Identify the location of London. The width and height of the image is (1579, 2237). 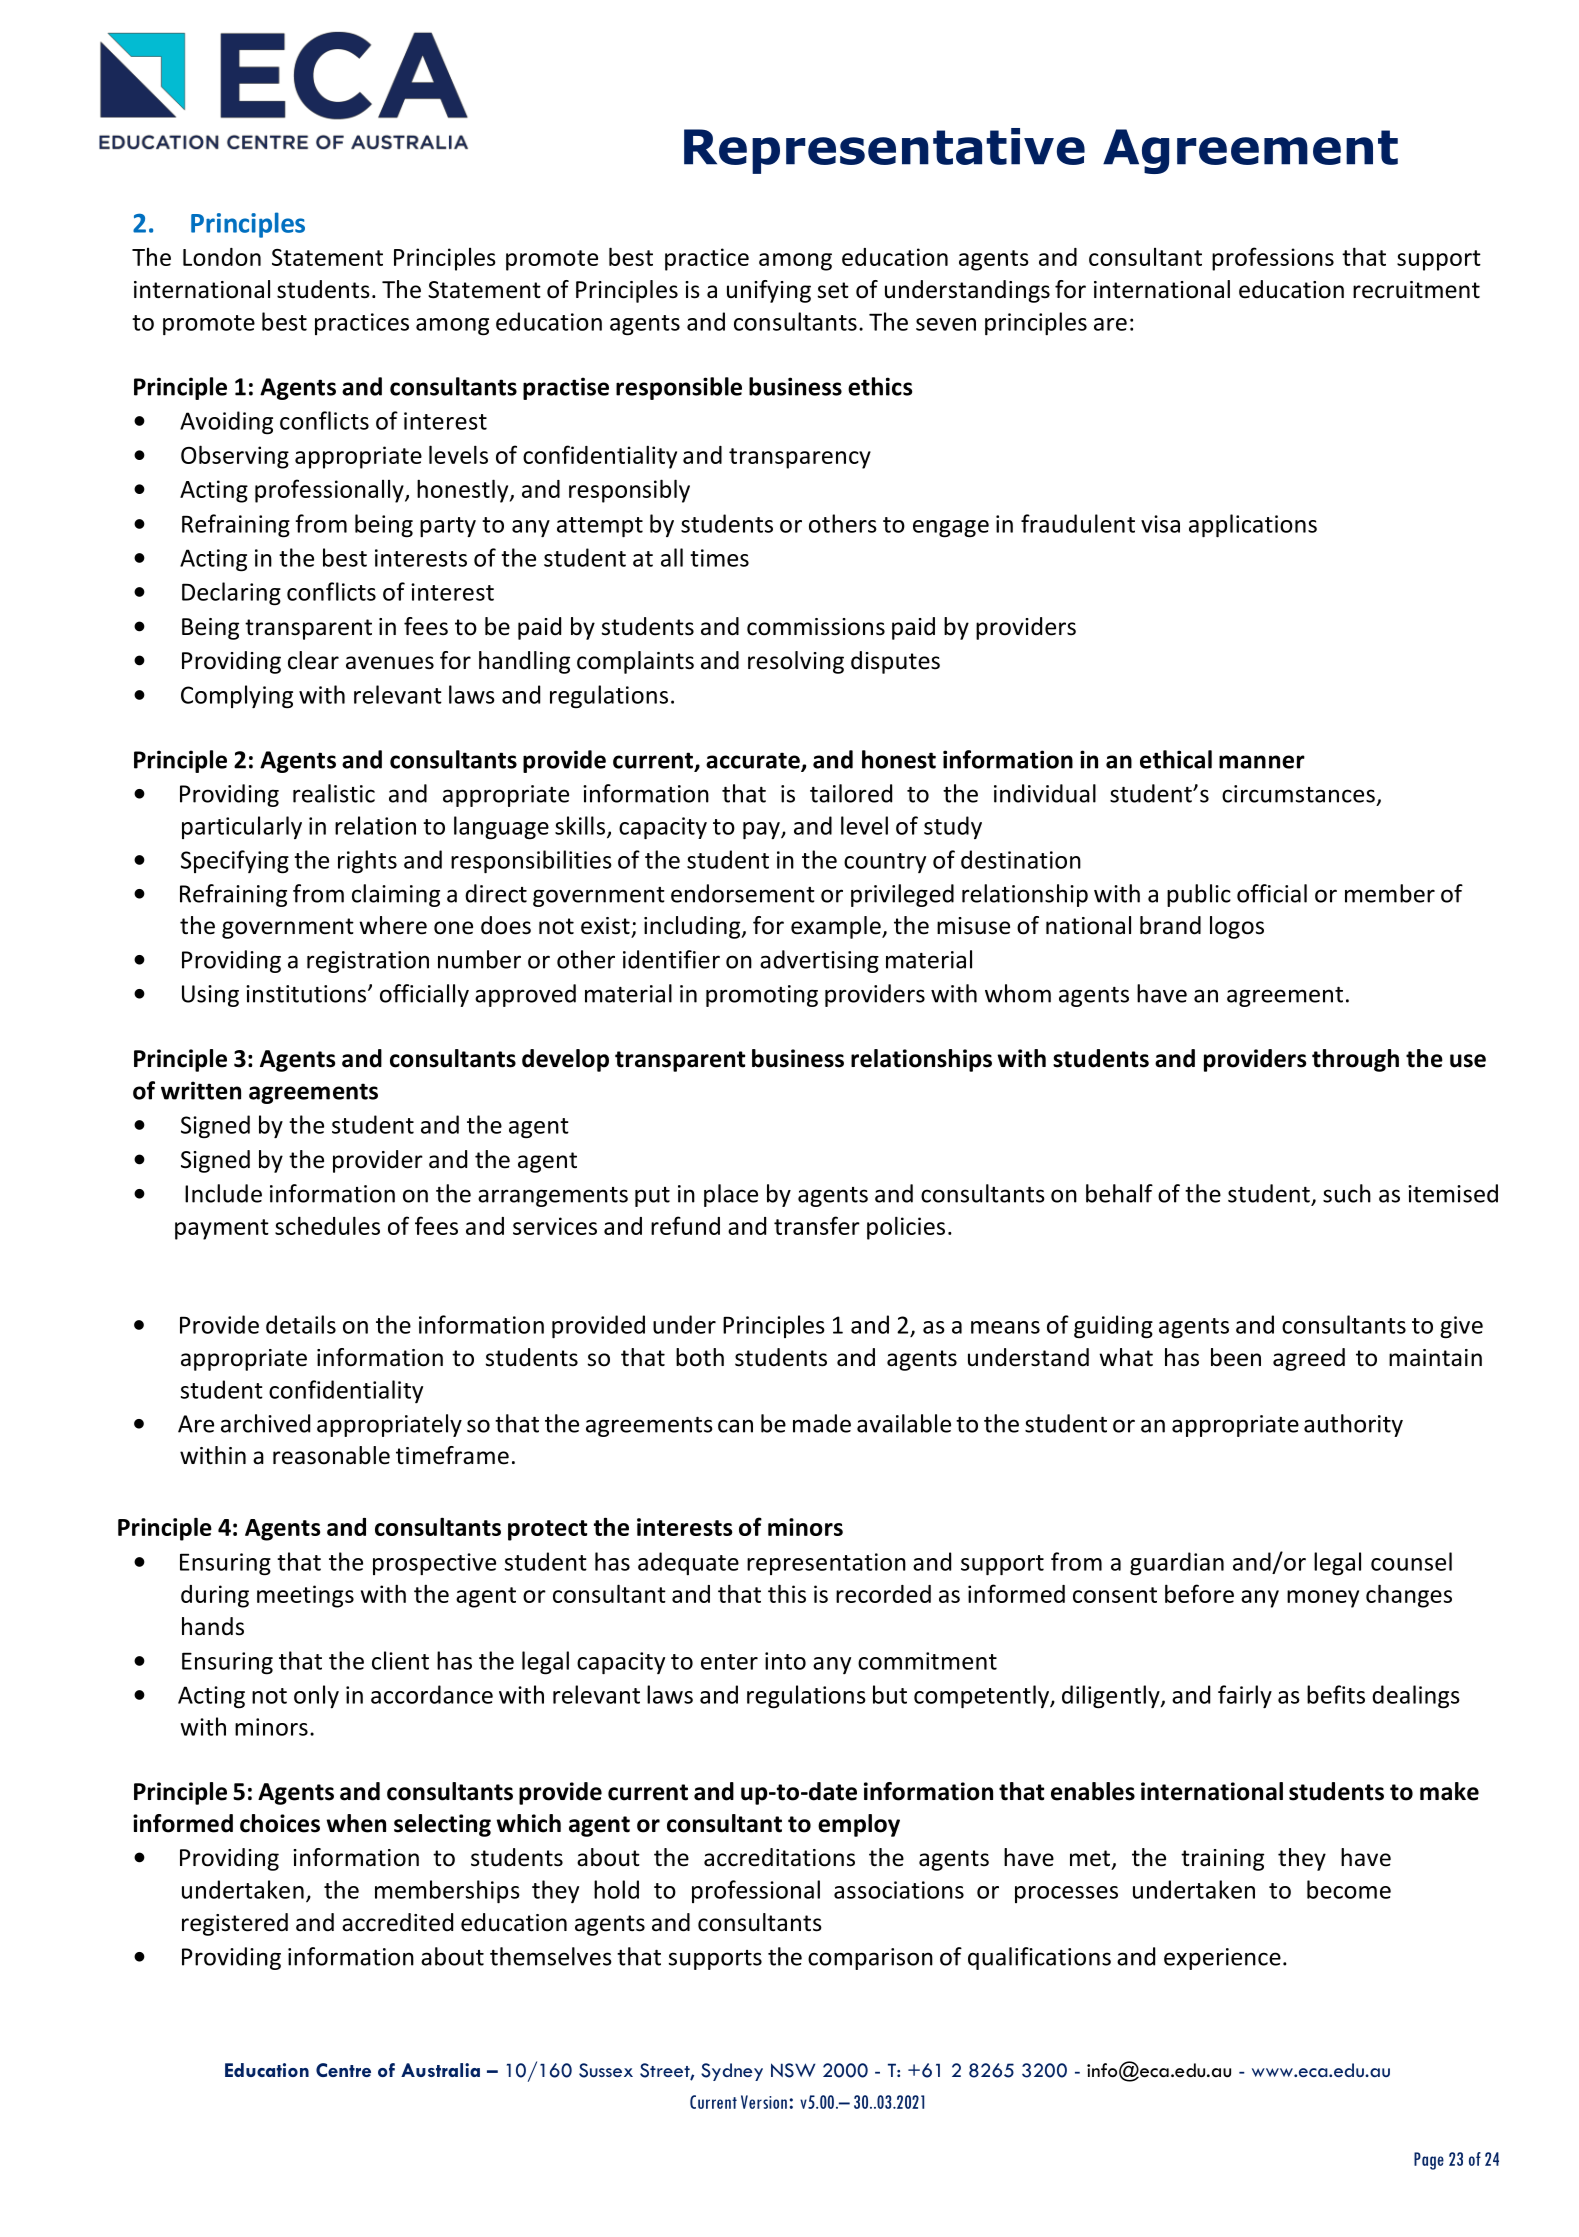
(222, 257).
